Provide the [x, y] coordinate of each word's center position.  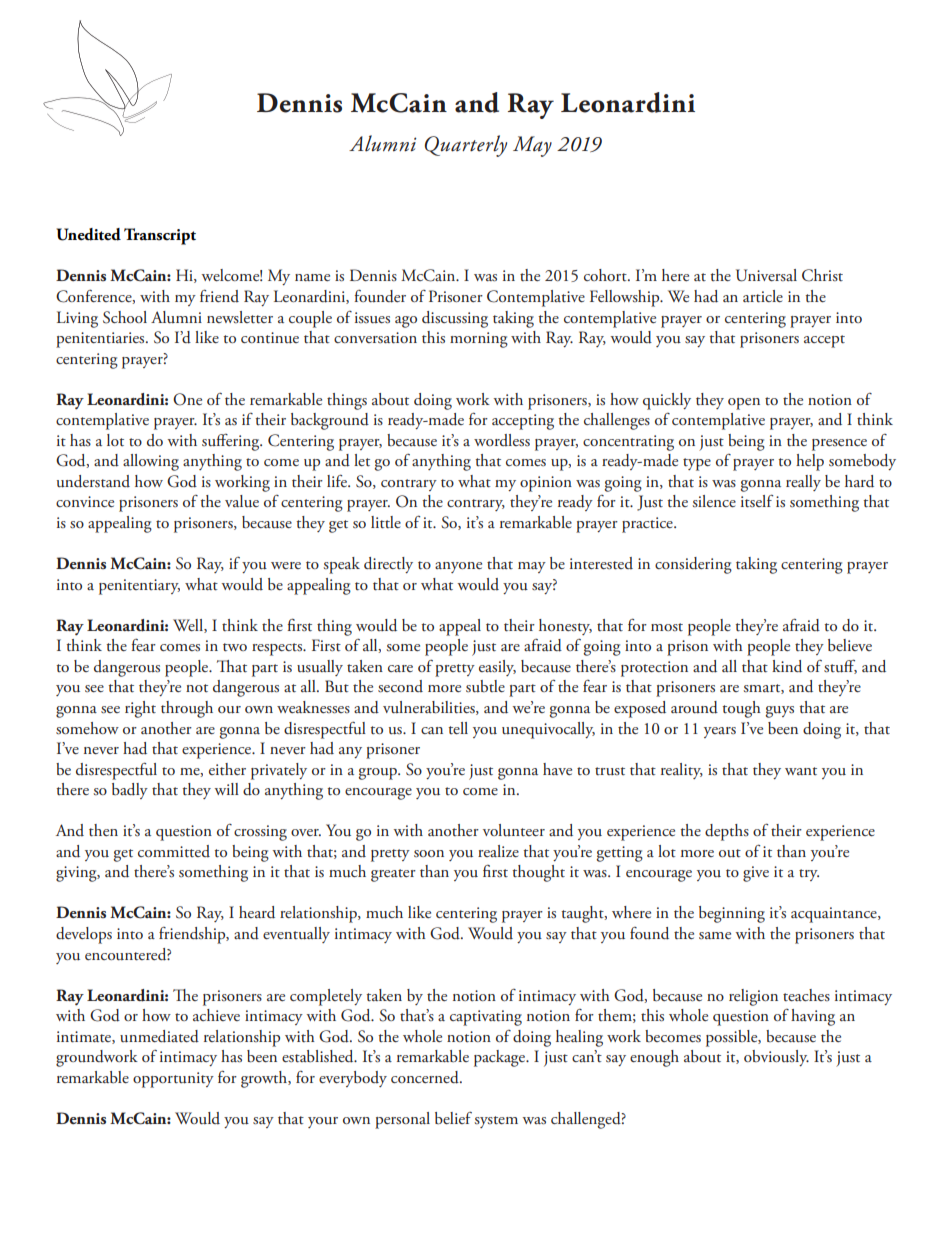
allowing [151, 462]
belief [453, 1118]
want [801, 771]
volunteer [514, 830]
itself [757, 501]
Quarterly [466, 146]
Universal [766, 275]
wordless [502, 440]
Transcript [160, 236]
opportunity [173, 1080]
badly [130, 791]
